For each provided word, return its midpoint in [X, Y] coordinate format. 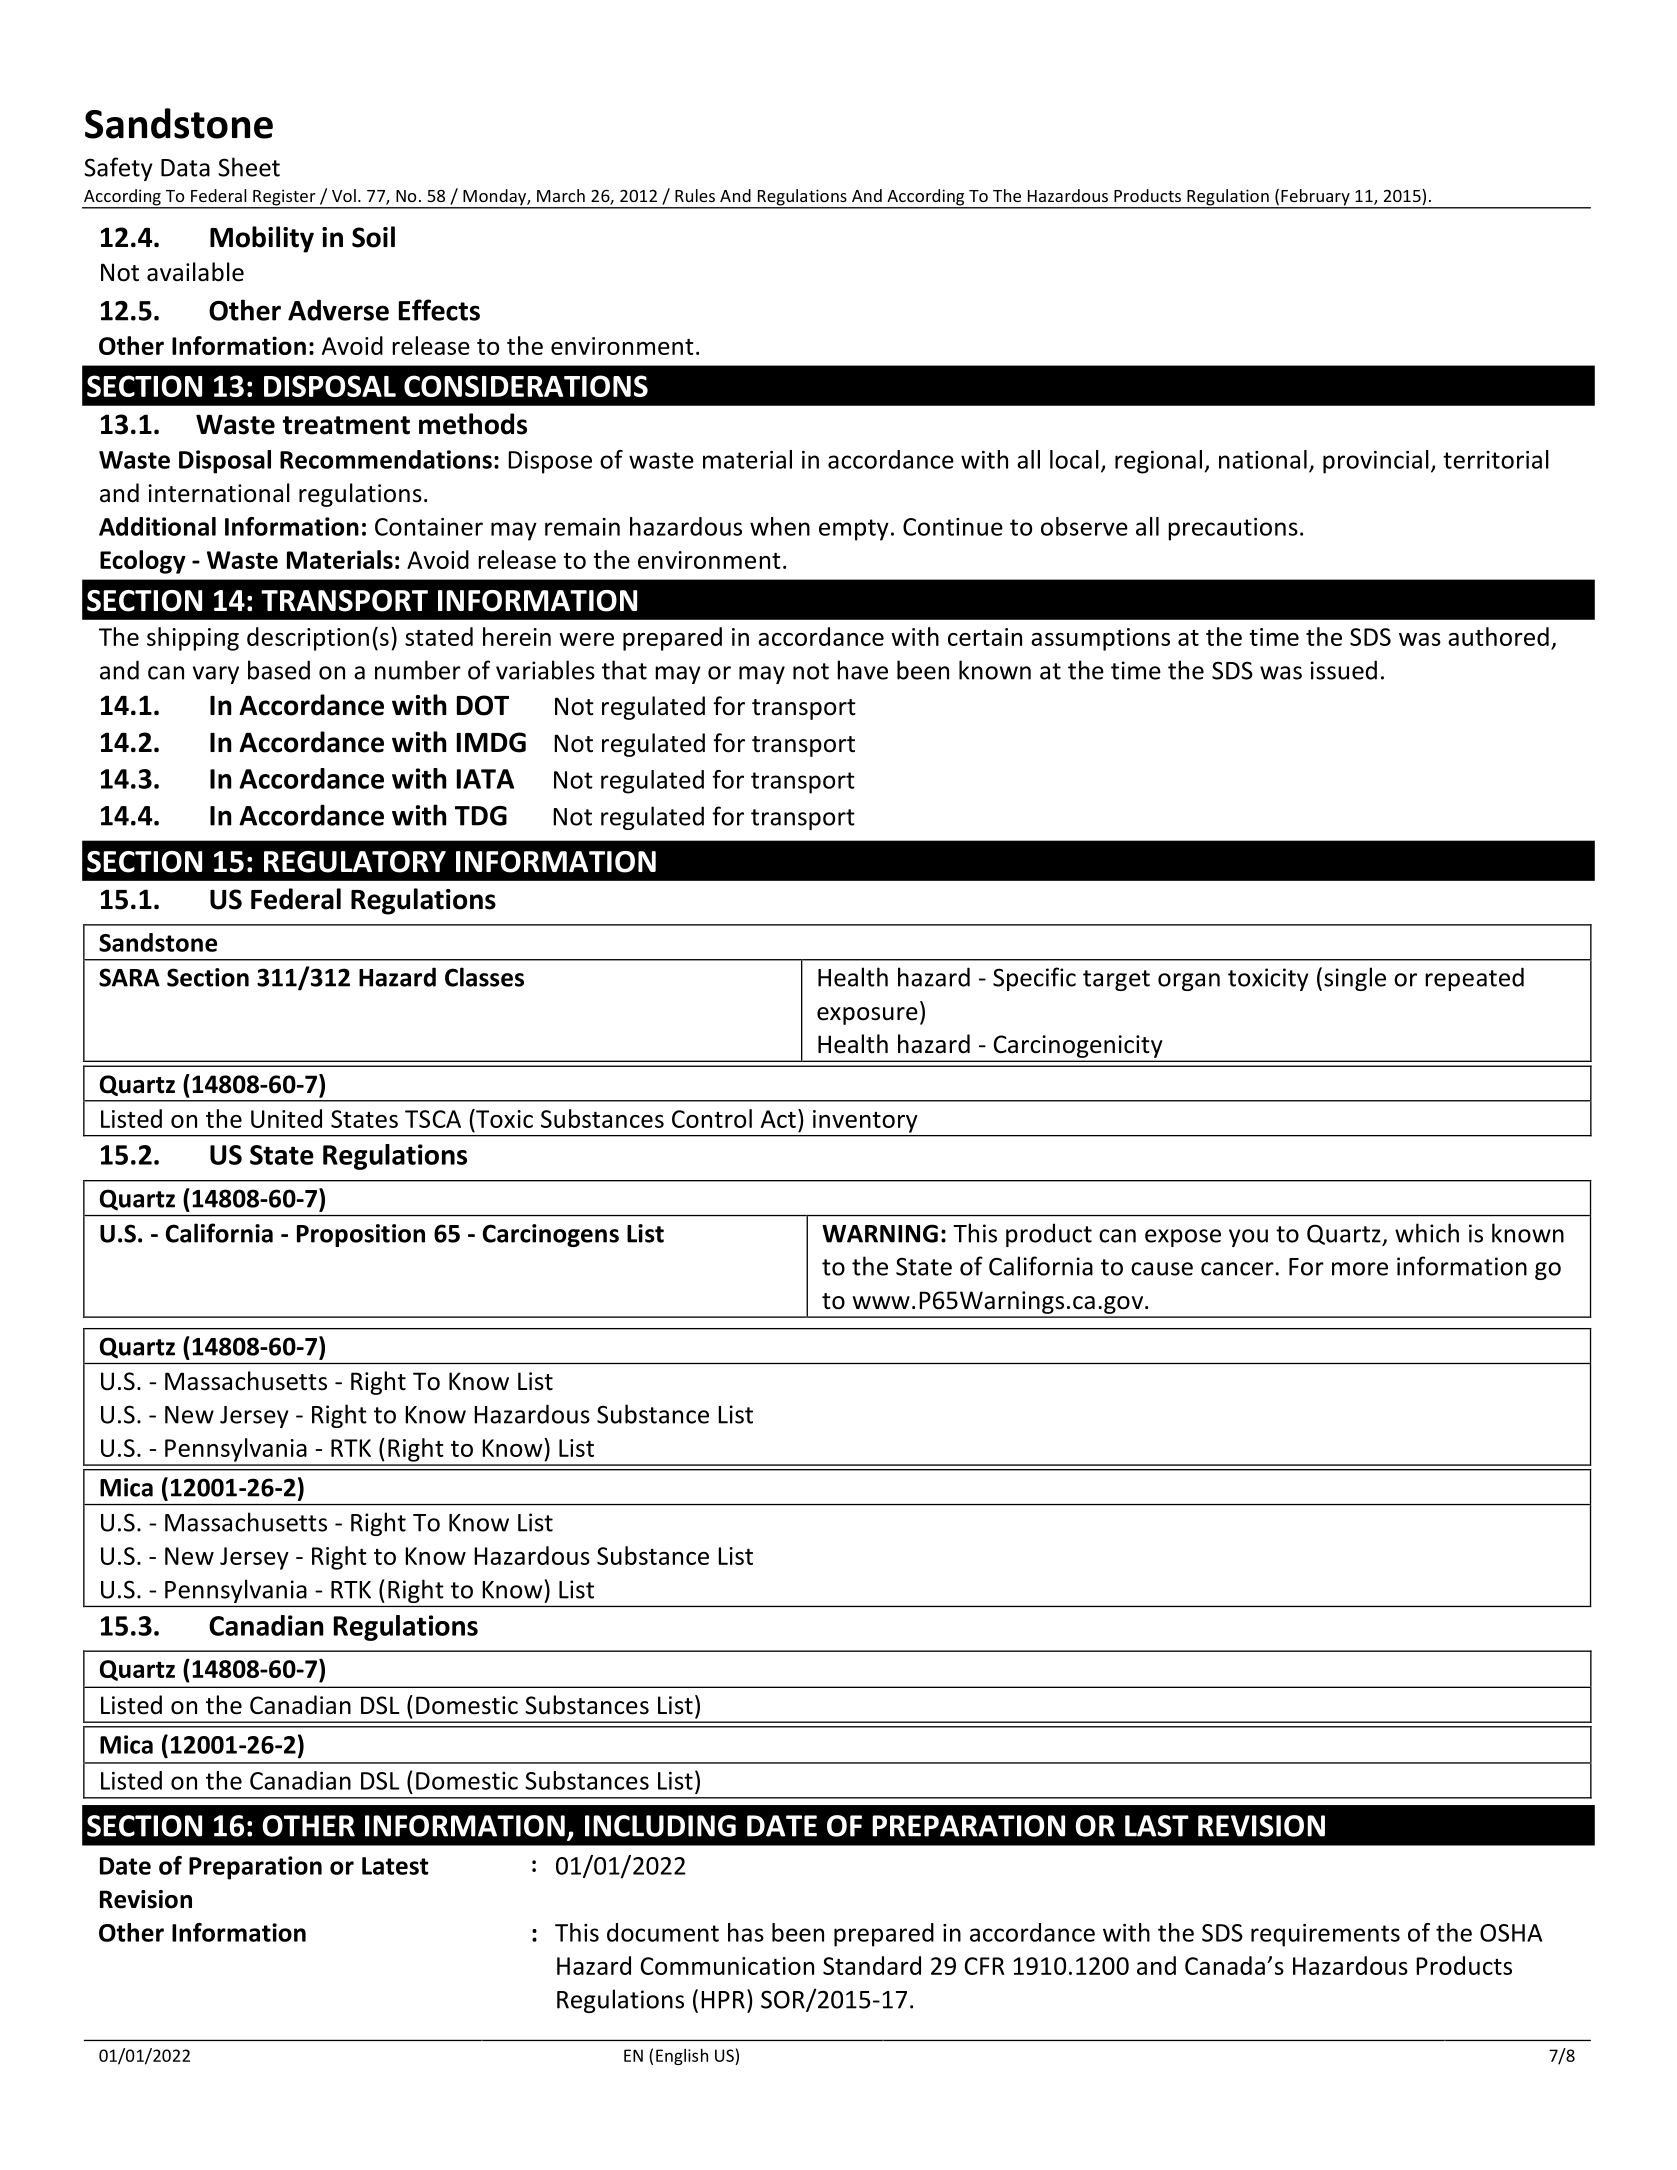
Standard [872, 1965]
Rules [695, 195]
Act [778, 1119]
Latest [395, 1866]
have [862, 670]
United [286, 1118]
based [279, 670]
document [663, 1932]
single [1355, 979]
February [1315, 198]
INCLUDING [660, 1826]
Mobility [262, 239]
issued [1344, 670]
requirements [1325, 1935]
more [1360, 1269]
